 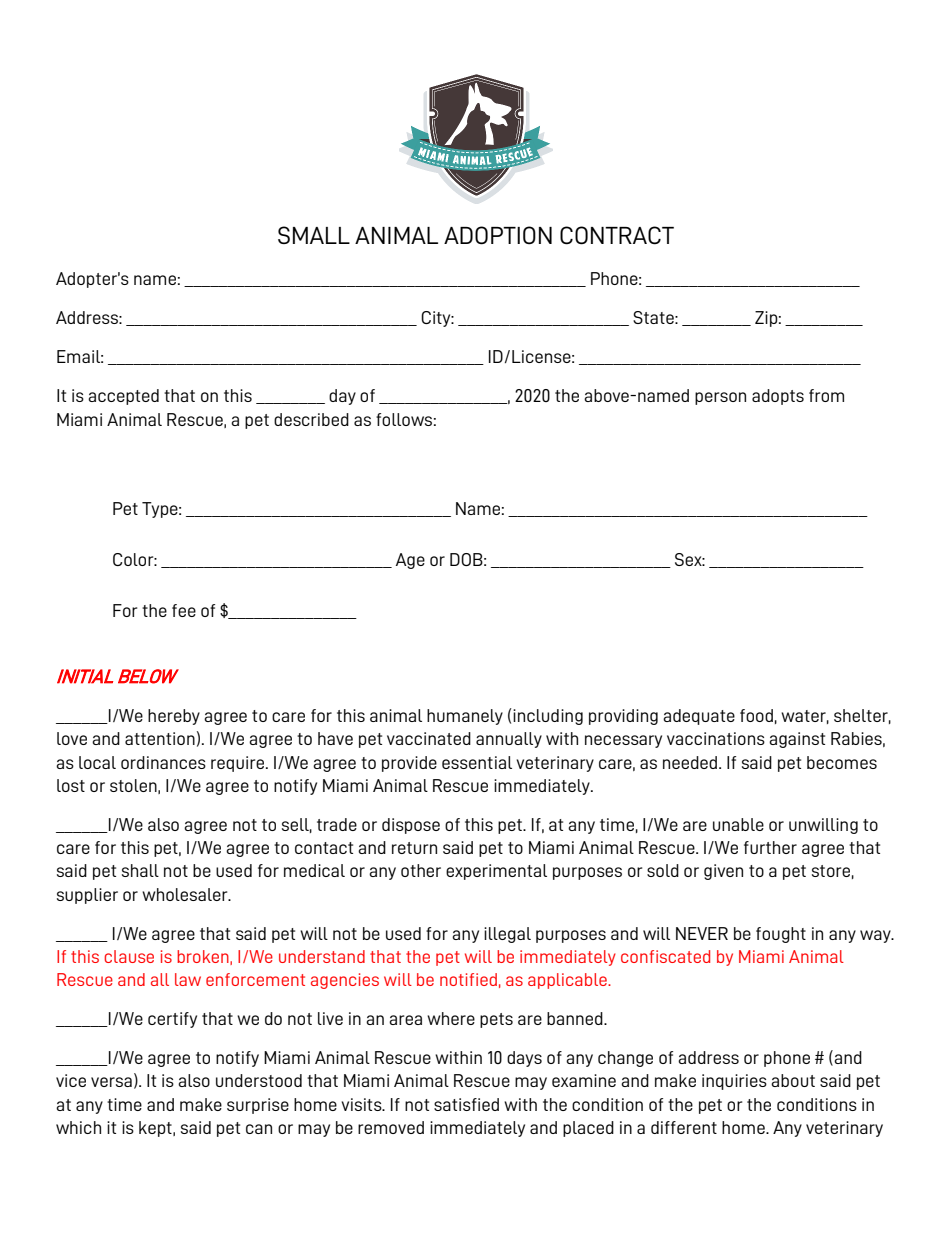 What do you see at coordinates (498, 235) in the page?
I see `ADOPTION` at bounding box center [498, 235].
